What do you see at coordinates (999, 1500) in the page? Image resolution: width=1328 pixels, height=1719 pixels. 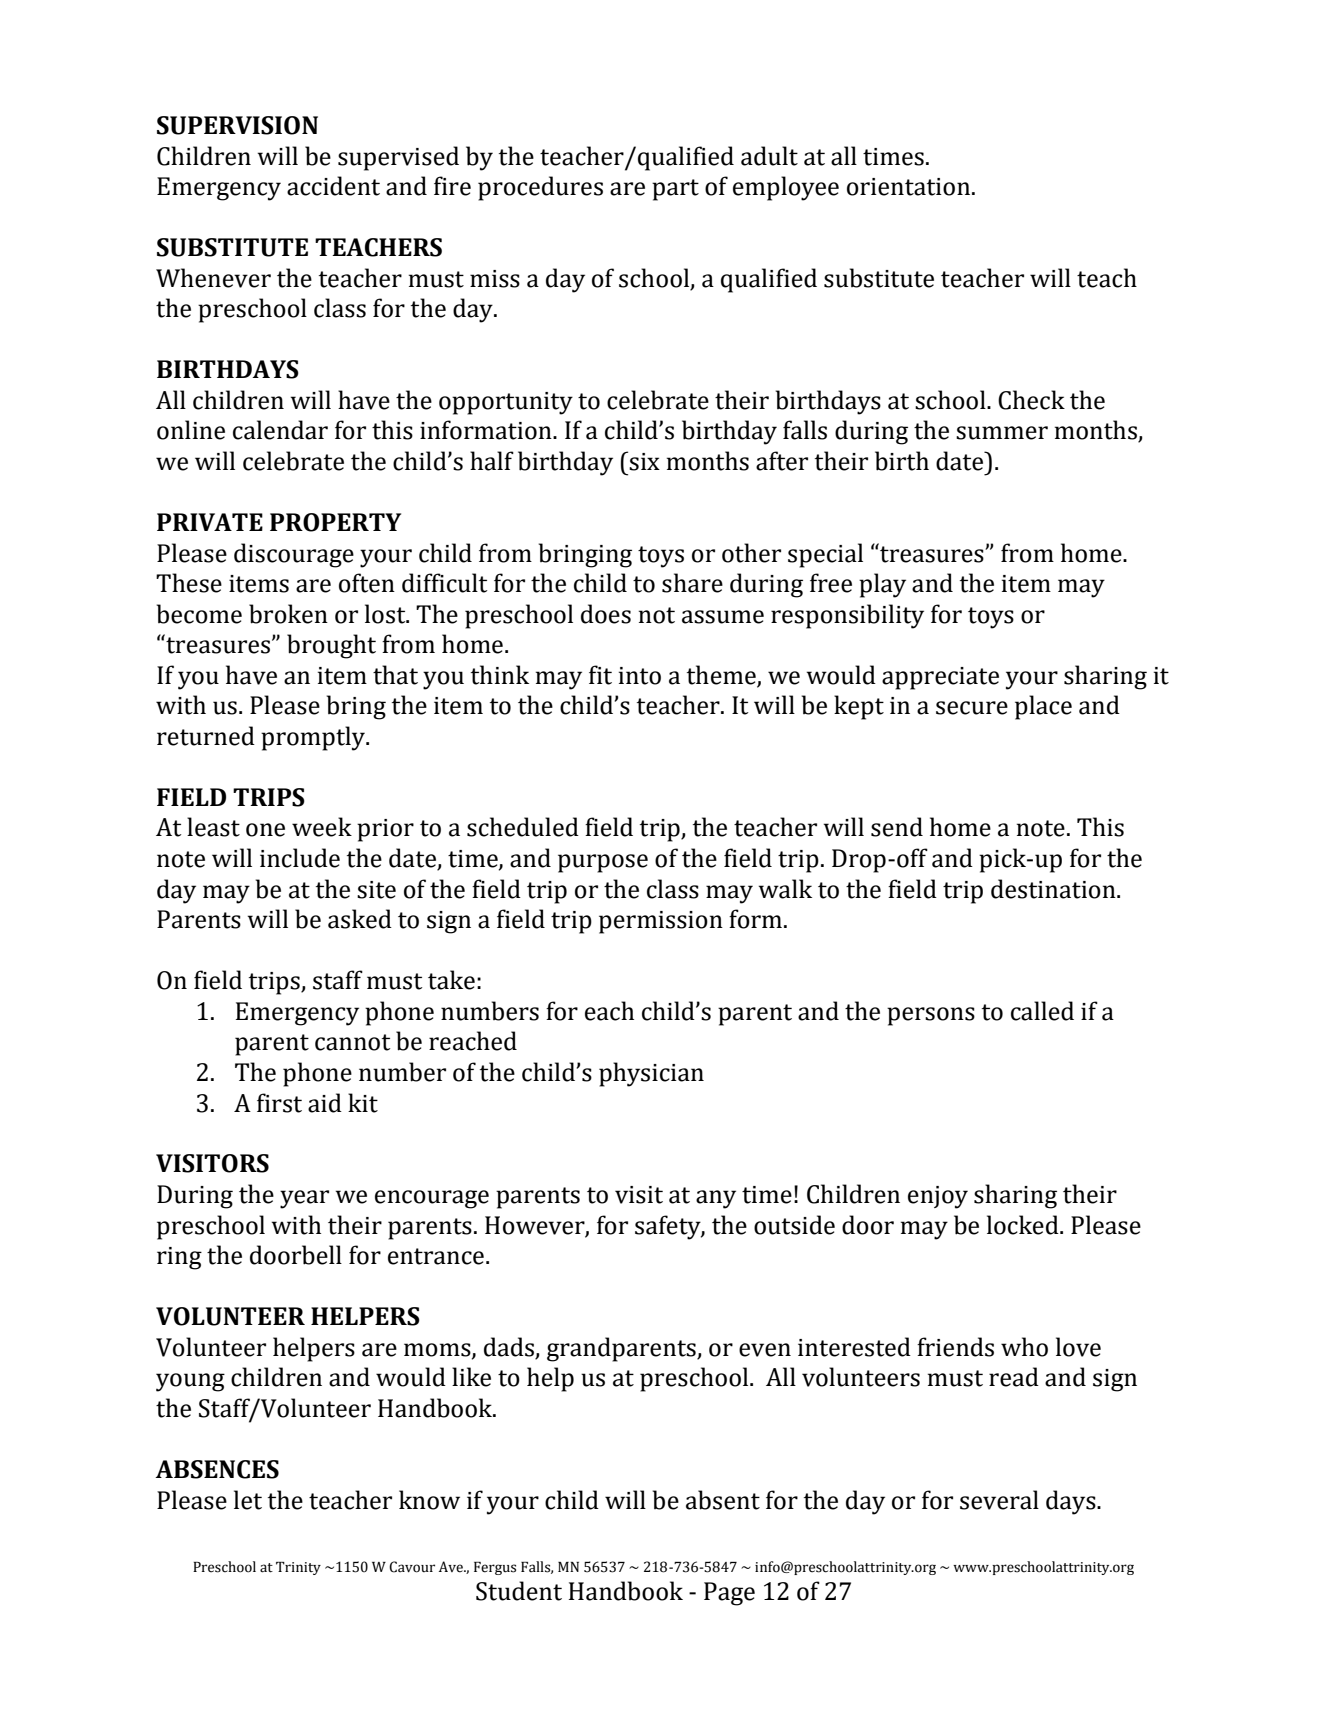 I see `several` at bounding box center [999, 1500].
